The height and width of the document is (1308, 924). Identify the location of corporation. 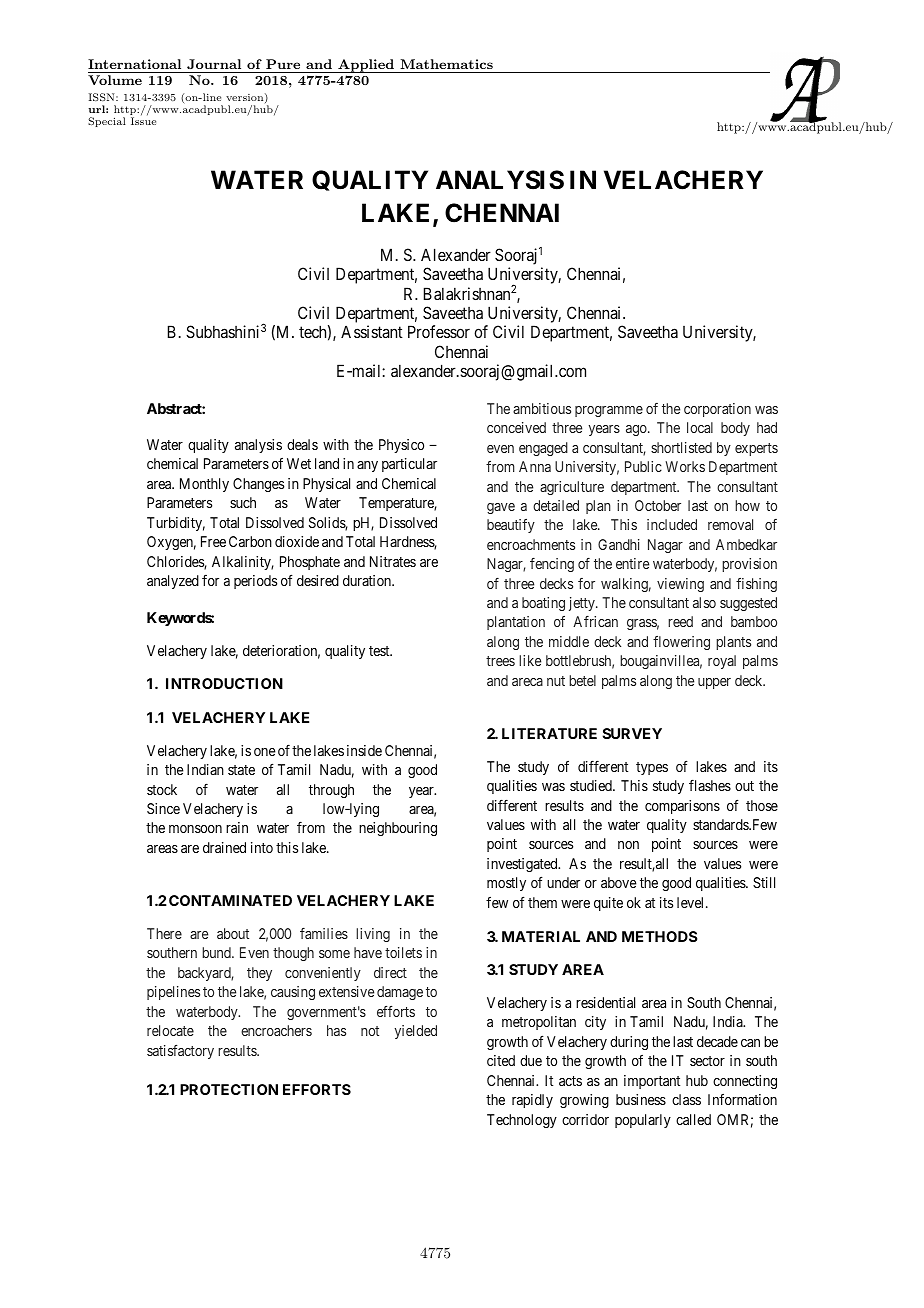
(717, 410).
